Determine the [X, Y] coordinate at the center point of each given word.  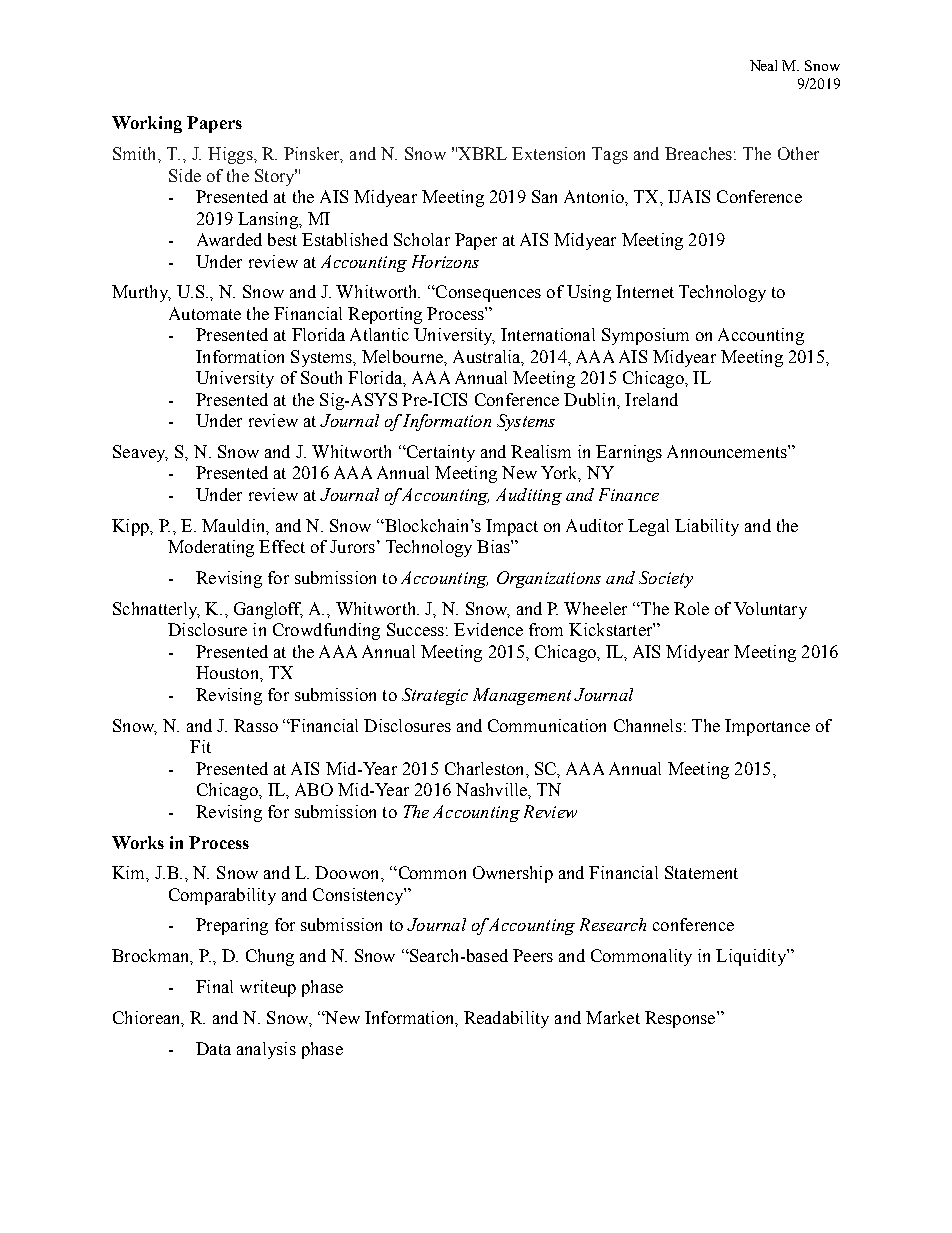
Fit [200, 746]
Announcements [728, 451]
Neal [763, 65]
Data [213, 1048]
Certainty [439, 453]
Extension [548, 153]
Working [147, 124]
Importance [767, 727]
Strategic [435, 696]
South [321, 377]
